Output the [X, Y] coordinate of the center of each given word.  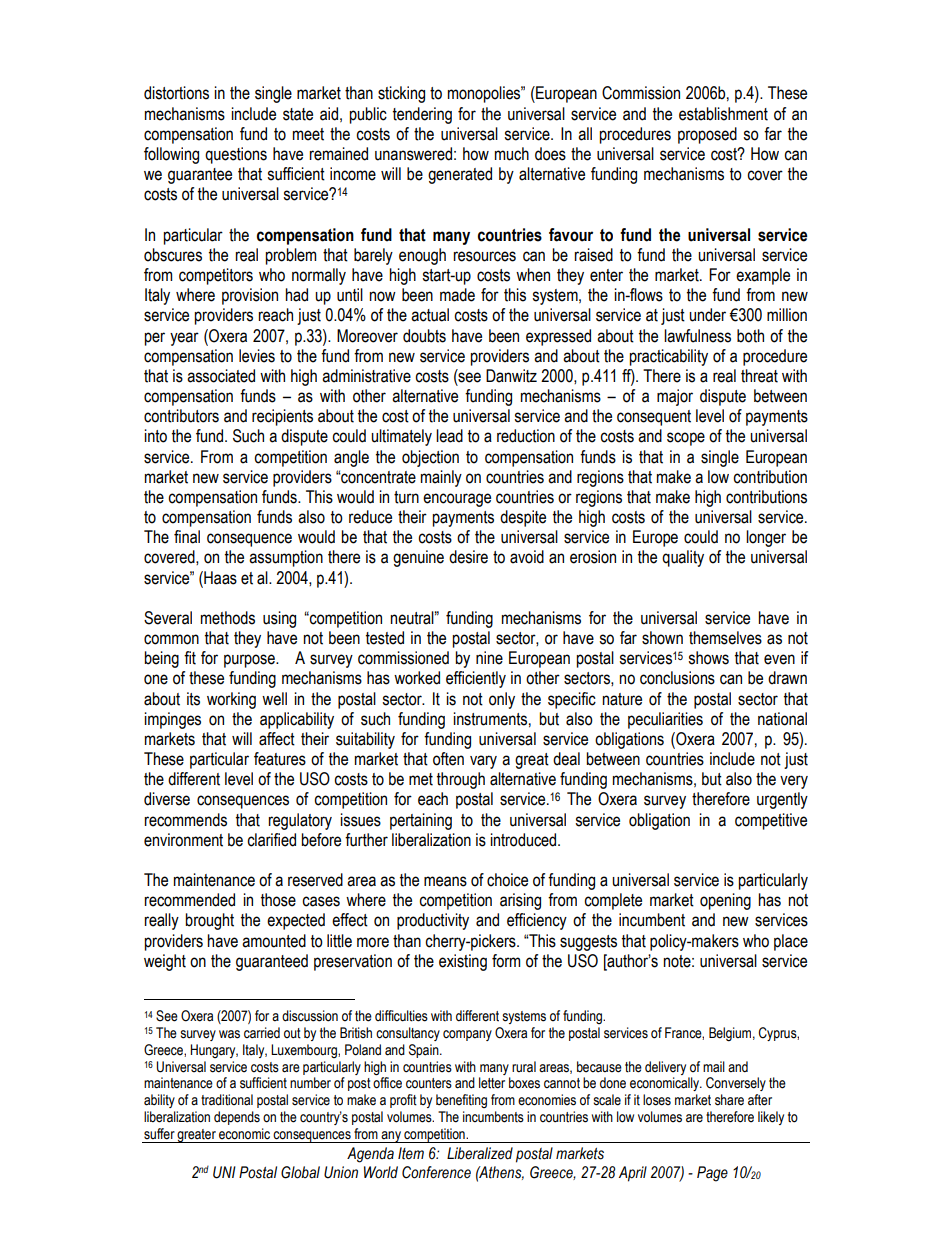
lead [449, 436]
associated [221, 376]
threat [759, 376]
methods [228, 618]
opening [725, 901]
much [512, 154]
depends [237, 1118]
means [445, 881]
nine [489, 658]
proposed [707, 135]
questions [236, 155]
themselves [725, 638]
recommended [189, 900]
